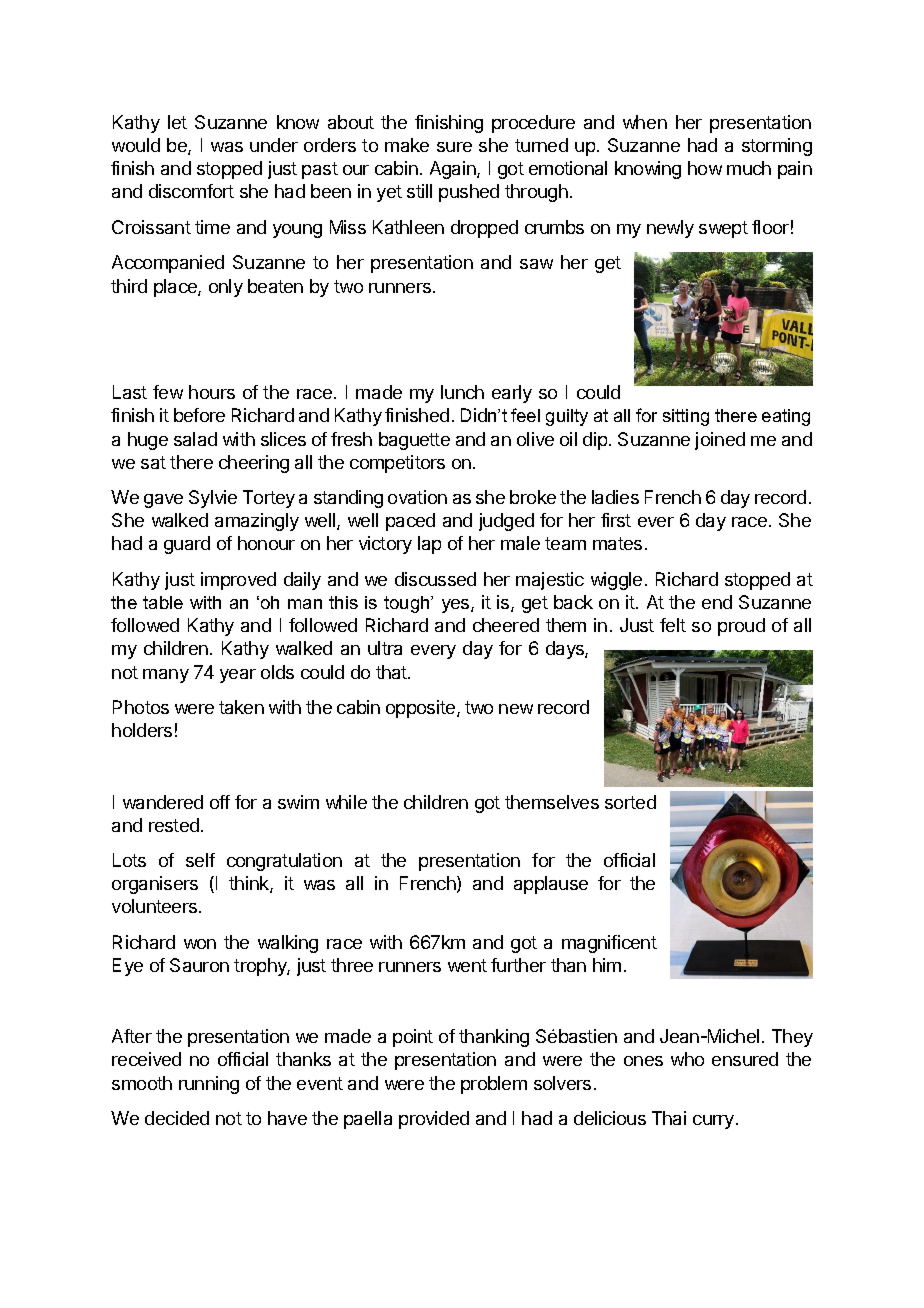  I want to click on running, so click(209, 1085).
